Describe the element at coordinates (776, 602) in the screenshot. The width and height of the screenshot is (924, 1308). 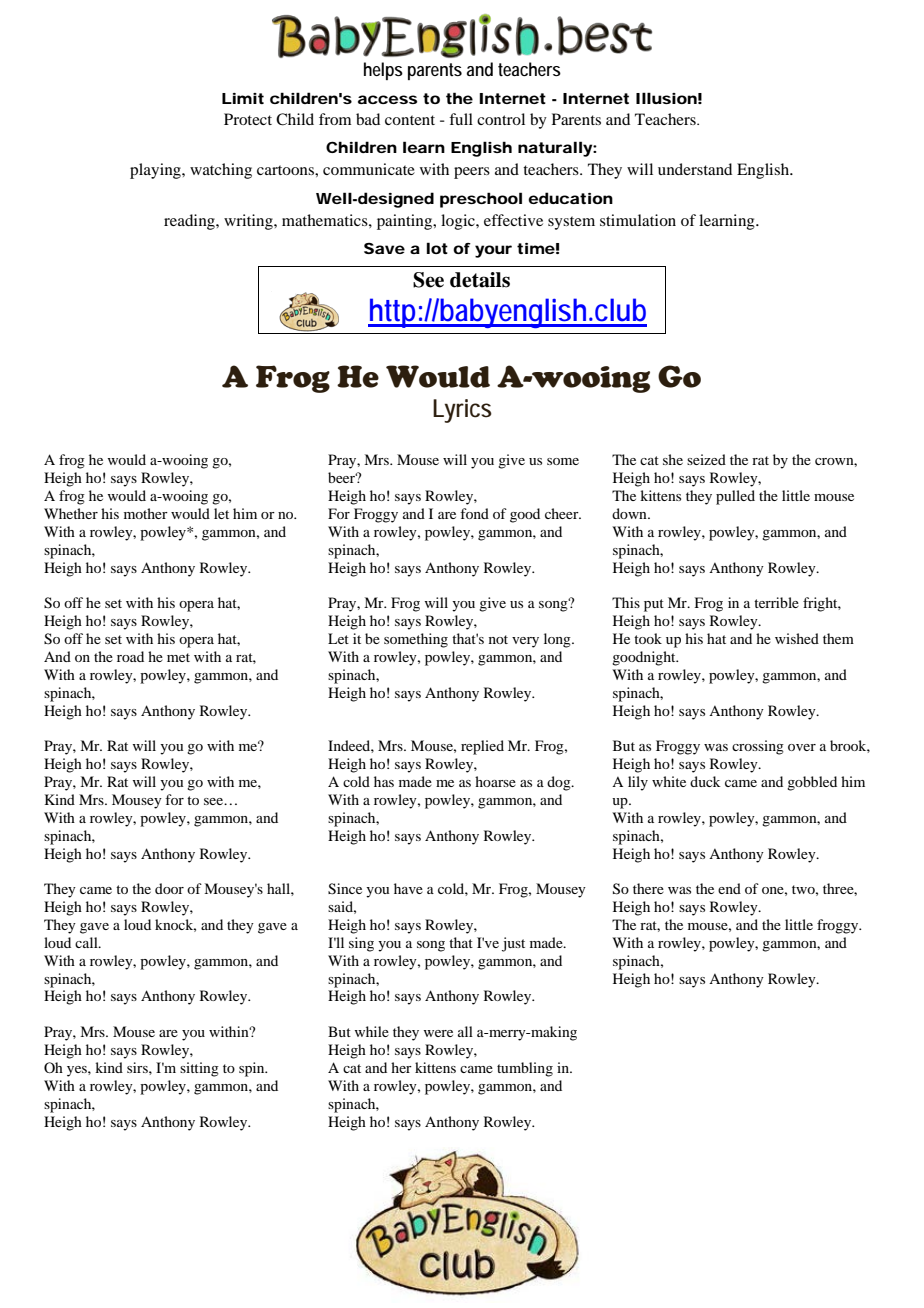
I see `terrible` at that location.
